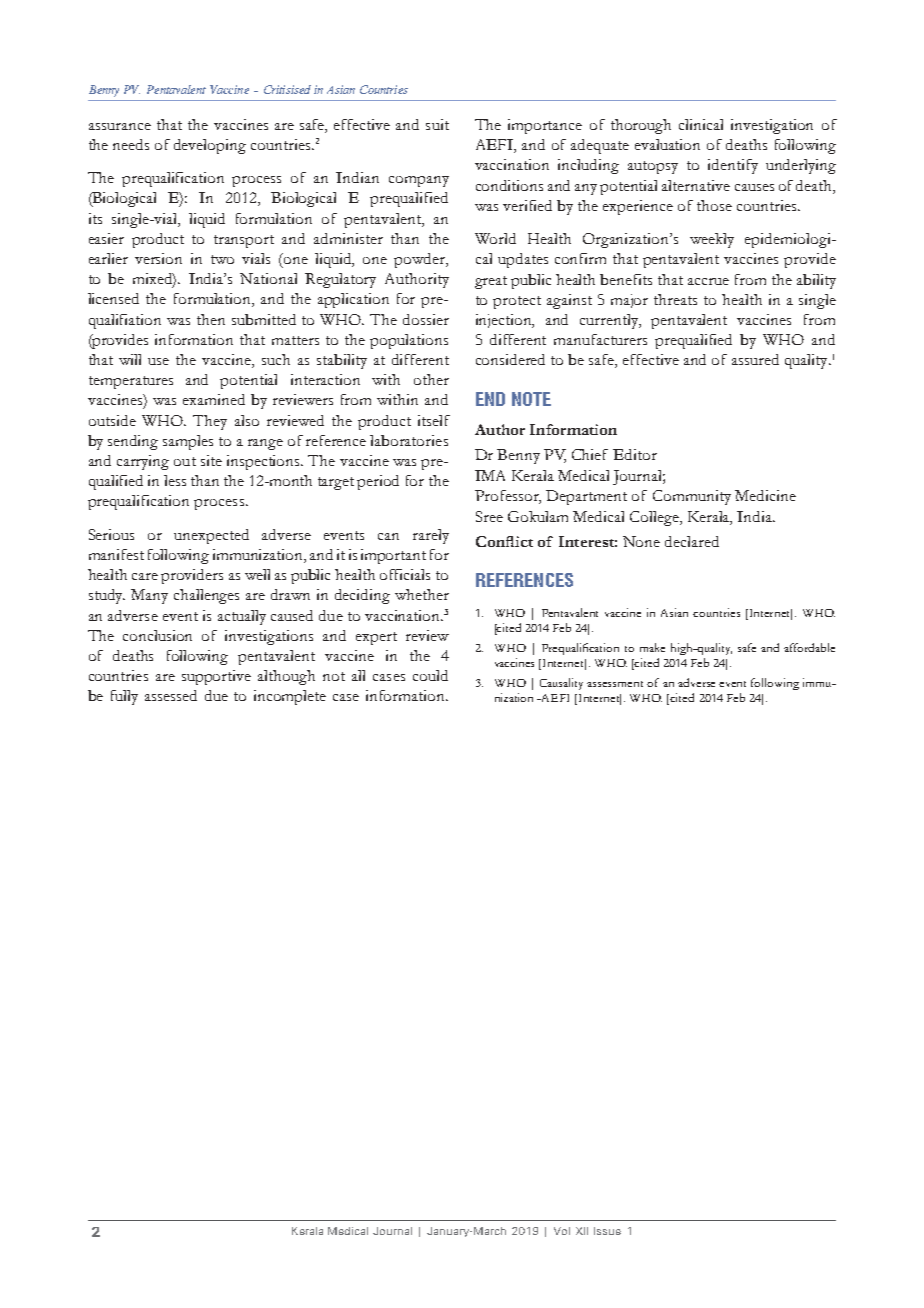 Image resolution: width=924 pixels, height=1308 pixels. Describe the element at coordinates (437, 124) in the screenshot. I see `suit` at that location.
